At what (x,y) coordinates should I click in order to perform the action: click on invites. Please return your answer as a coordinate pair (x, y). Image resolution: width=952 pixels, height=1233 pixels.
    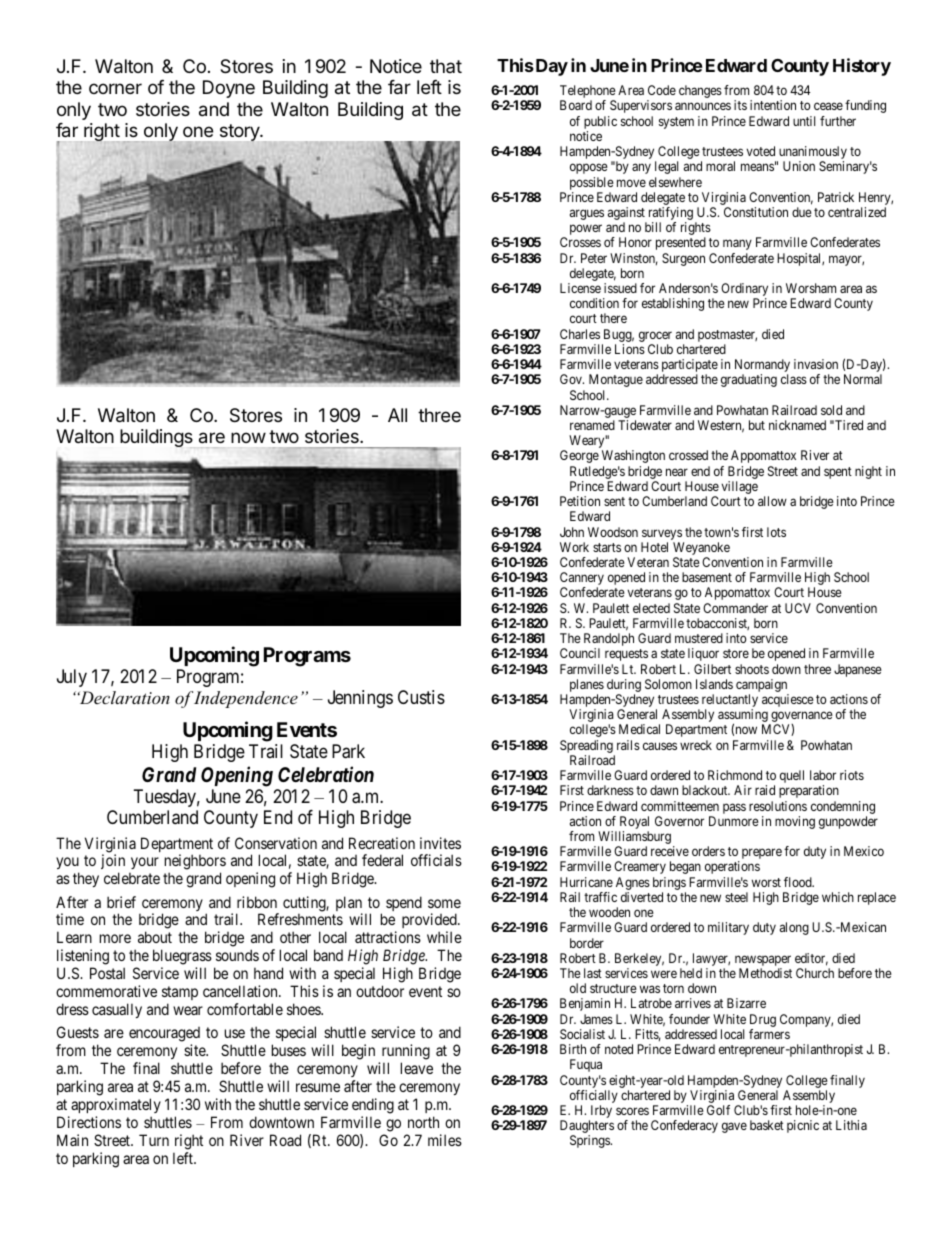
    Looking at the image, I should click on (440, 843).
